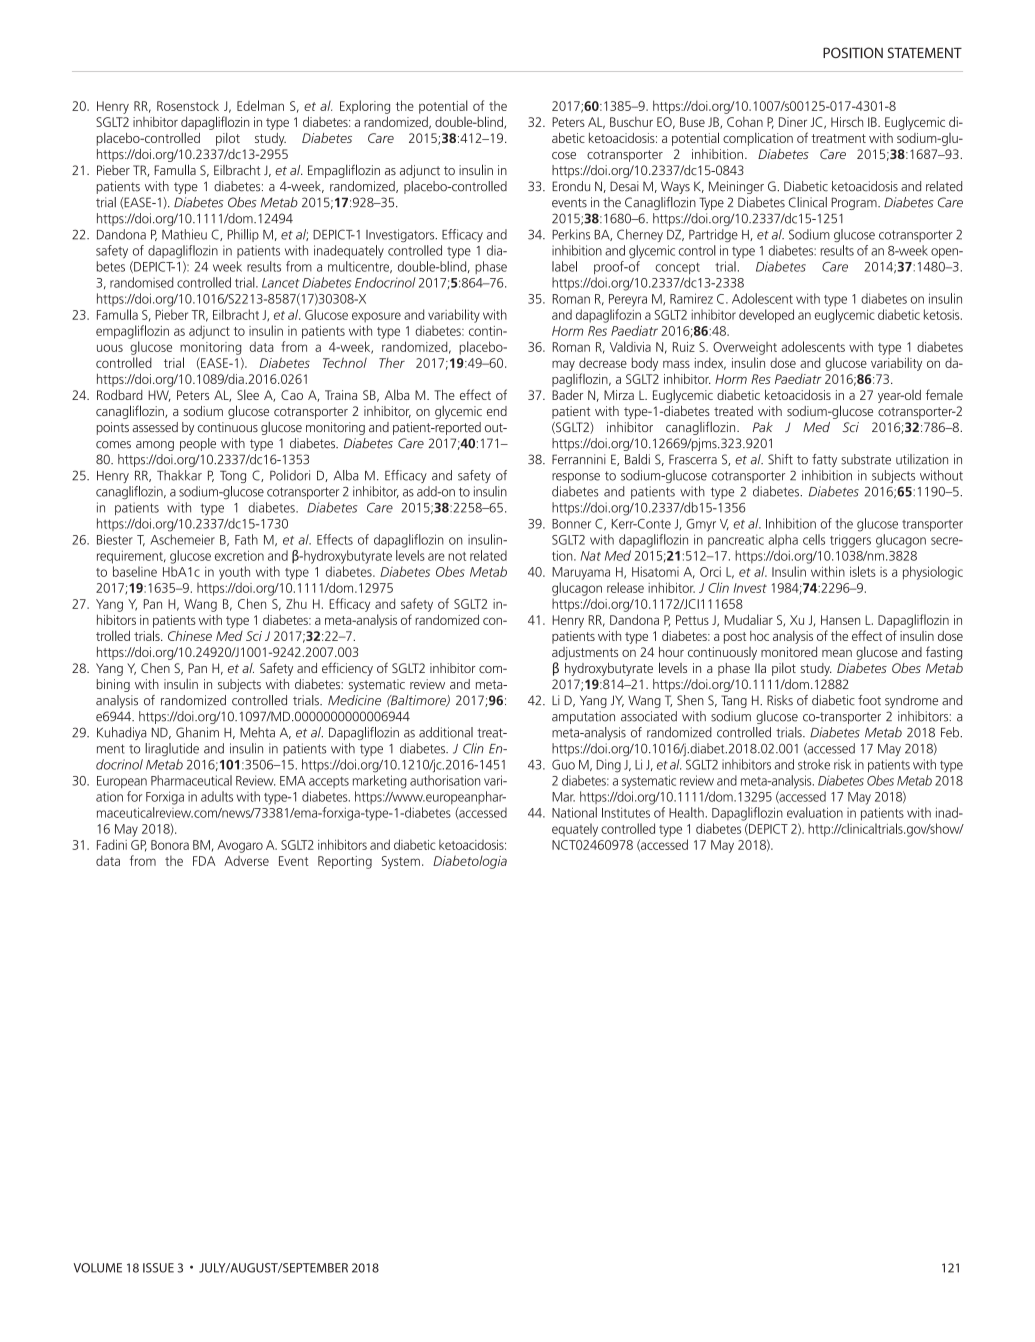 This document has width=1035, height=1342. Describe the element at coordinates (98, 1268) in the document. I see `VOLUME` at that location.
